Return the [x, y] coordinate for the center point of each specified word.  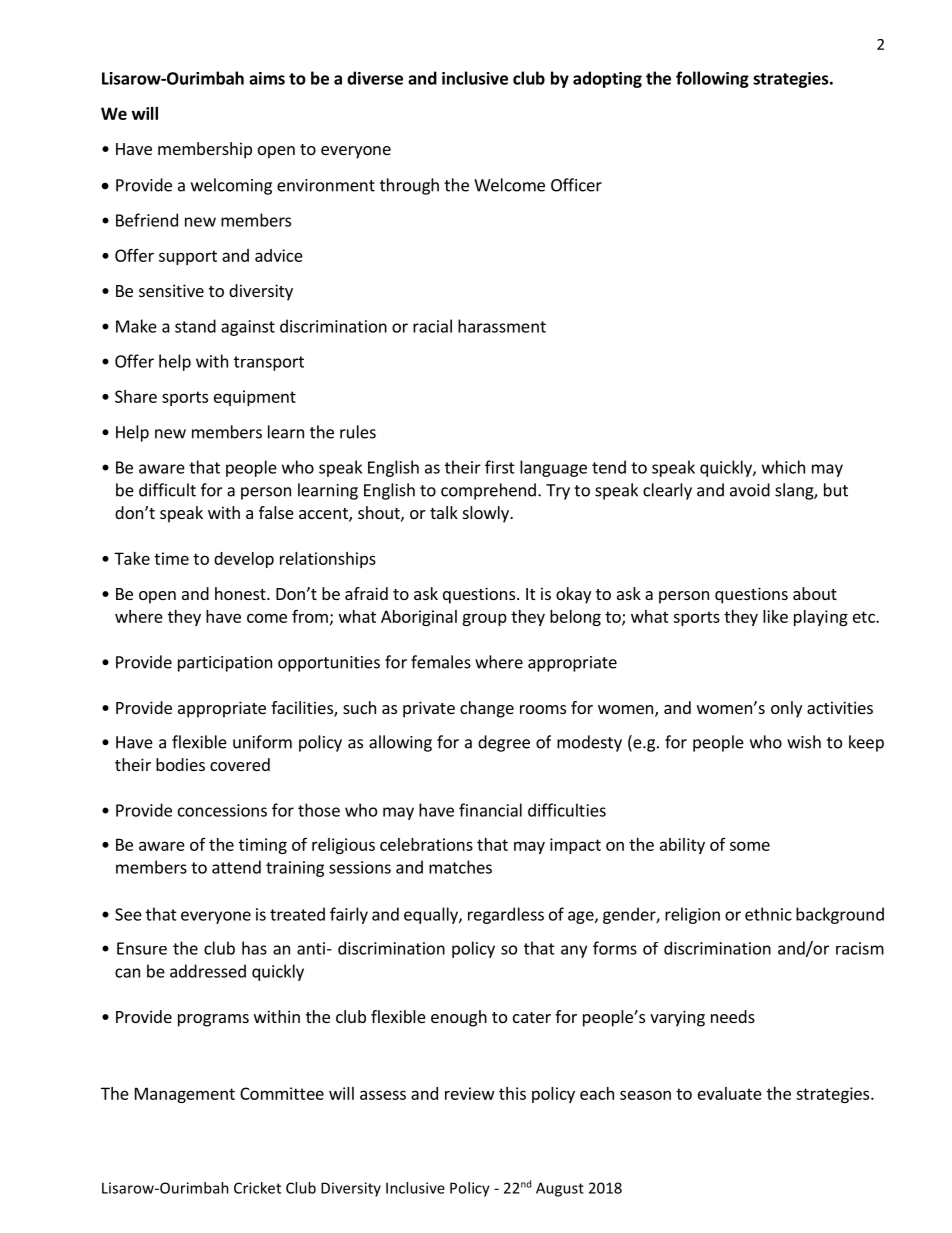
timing [263, 846]
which [783, 467]
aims [267, 78]
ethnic [768, 914]
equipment [255, 398]
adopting [607, 79]
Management [185, 1095]
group [484, 619]
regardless [506, 915]
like [775, 616]
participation [225, 664]
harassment [502, 326]
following [712, 79]
